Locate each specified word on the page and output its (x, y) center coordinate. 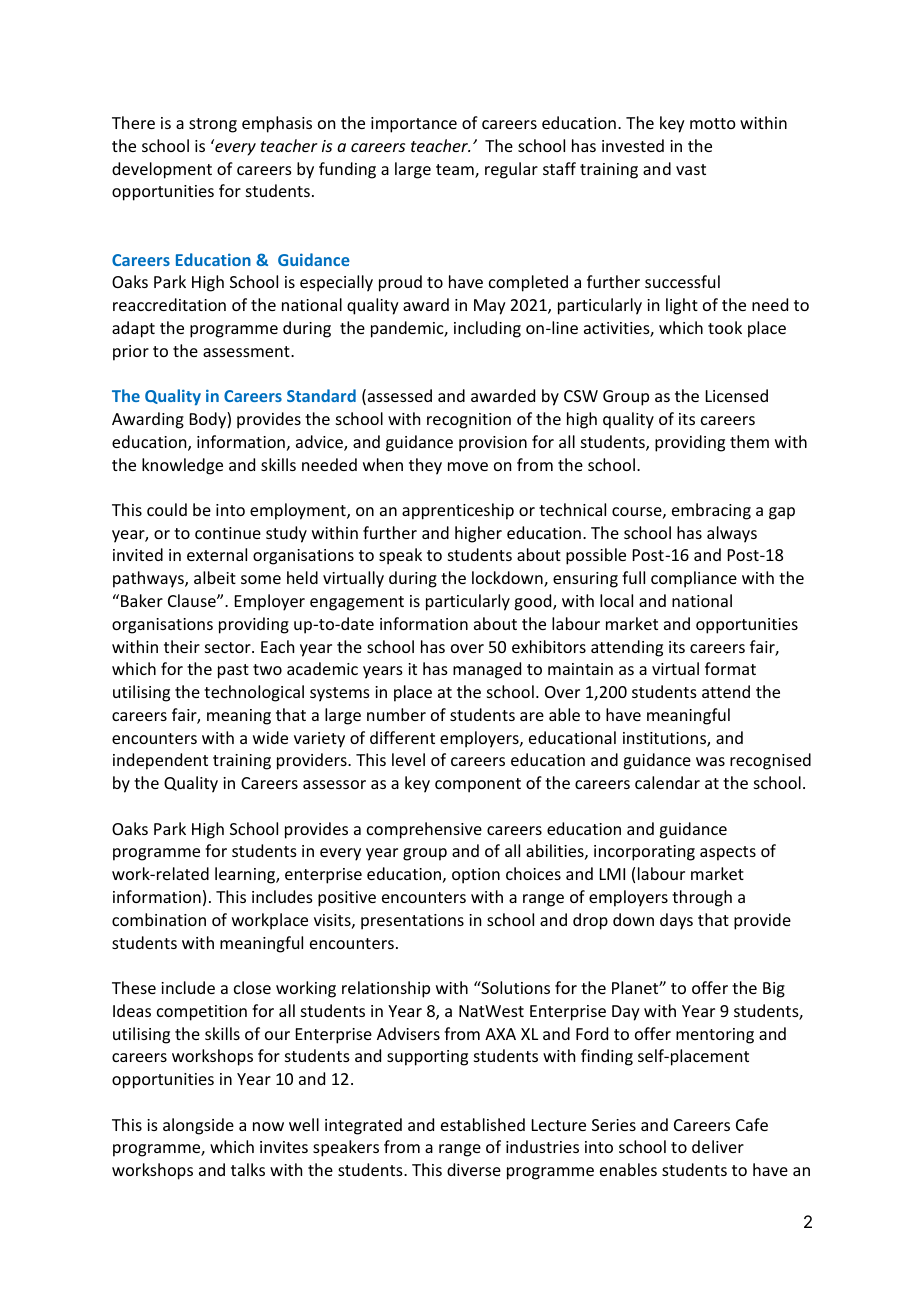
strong (213, 125)
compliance (694, 579)
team (456, 171)
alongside (198, 1126)
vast (691, 169)
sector (229, 647)
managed (487, 670)
